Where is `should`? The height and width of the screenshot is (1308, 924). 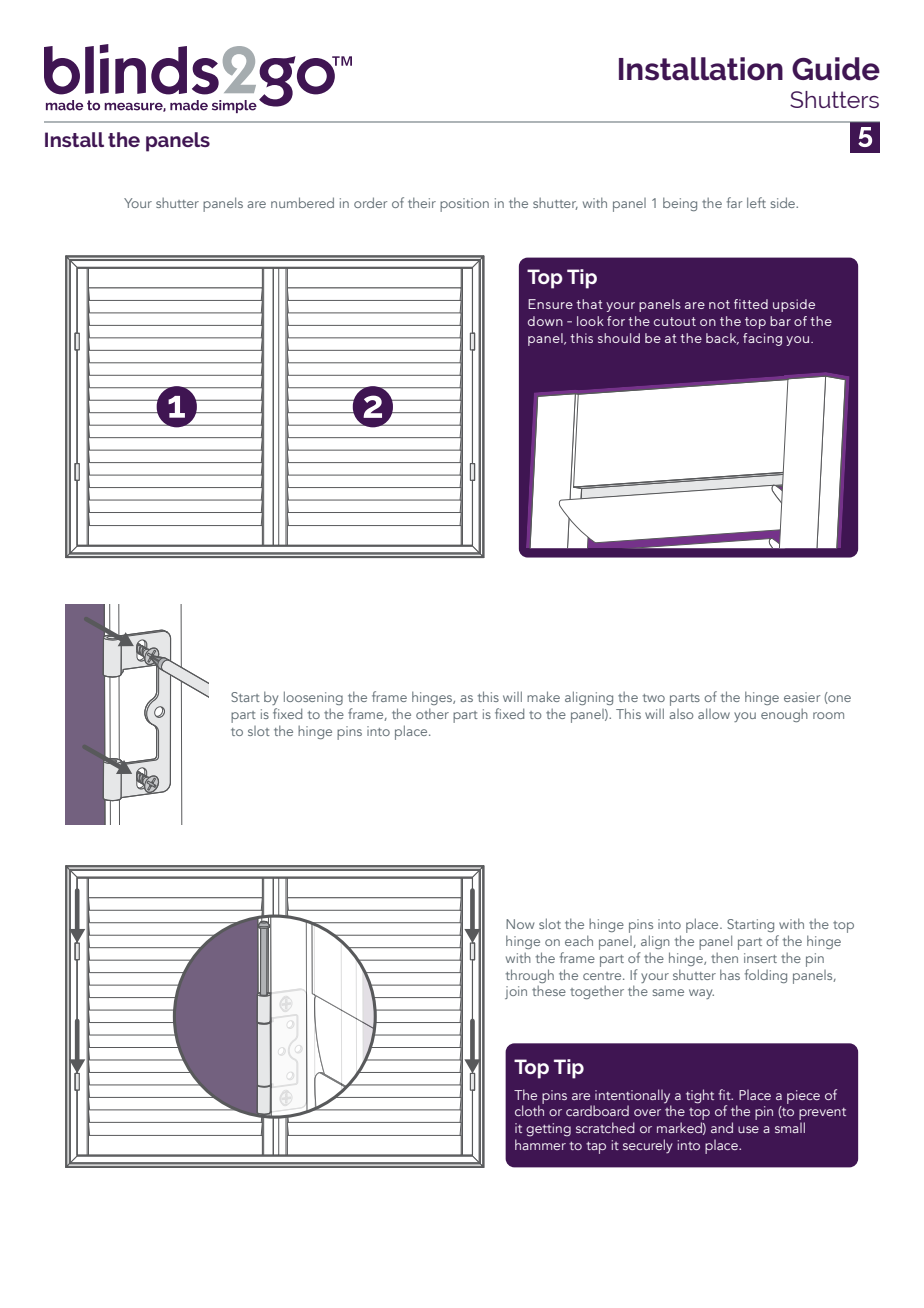 should is located at coordinates (619, 338).
